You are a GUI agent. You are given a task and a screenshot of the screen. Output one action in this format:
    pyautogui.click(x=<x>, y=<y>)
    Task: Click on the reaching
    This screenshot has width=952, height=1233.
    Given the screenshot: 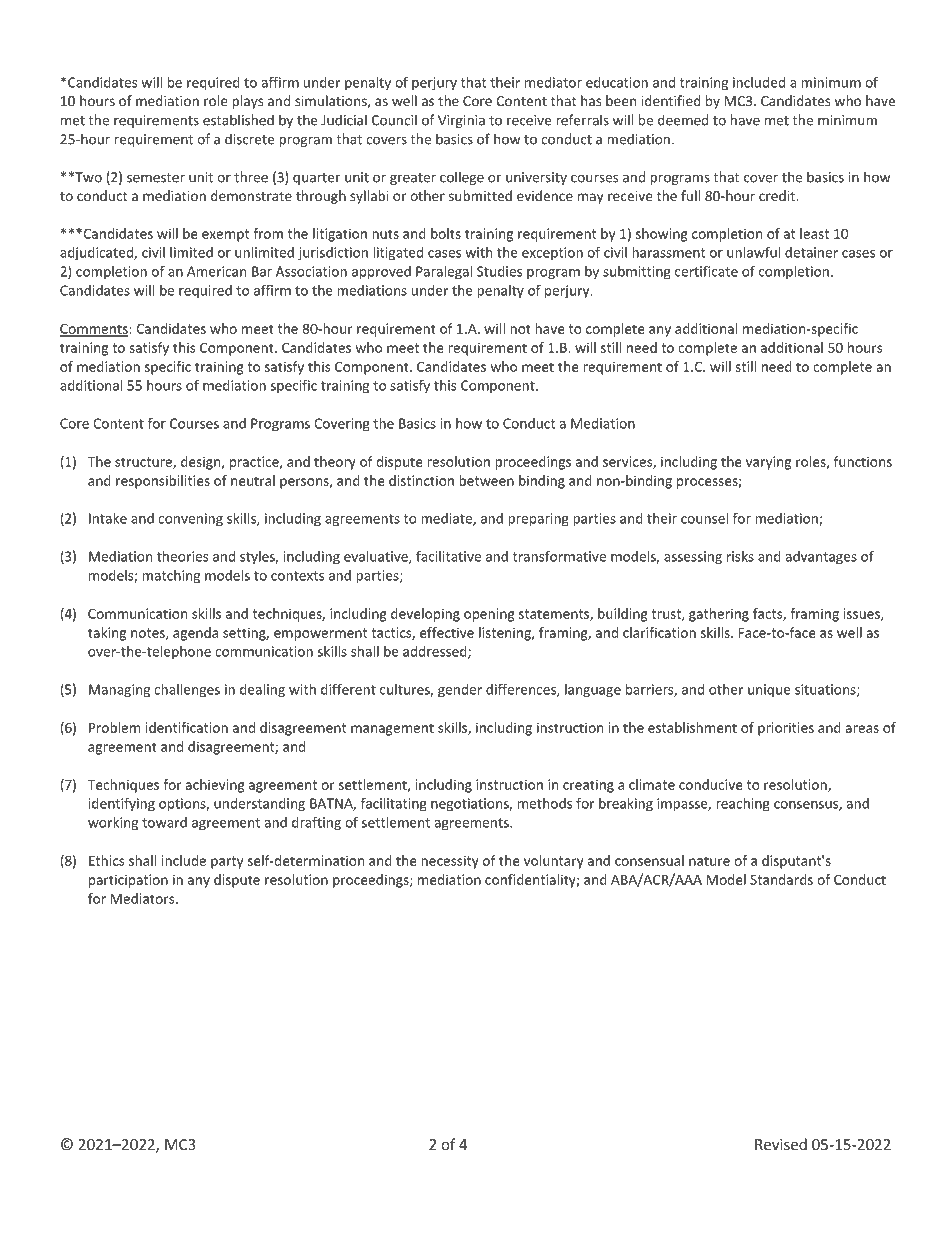 What is the action you would take?
    pyautogui.click(x=743, y=805)
